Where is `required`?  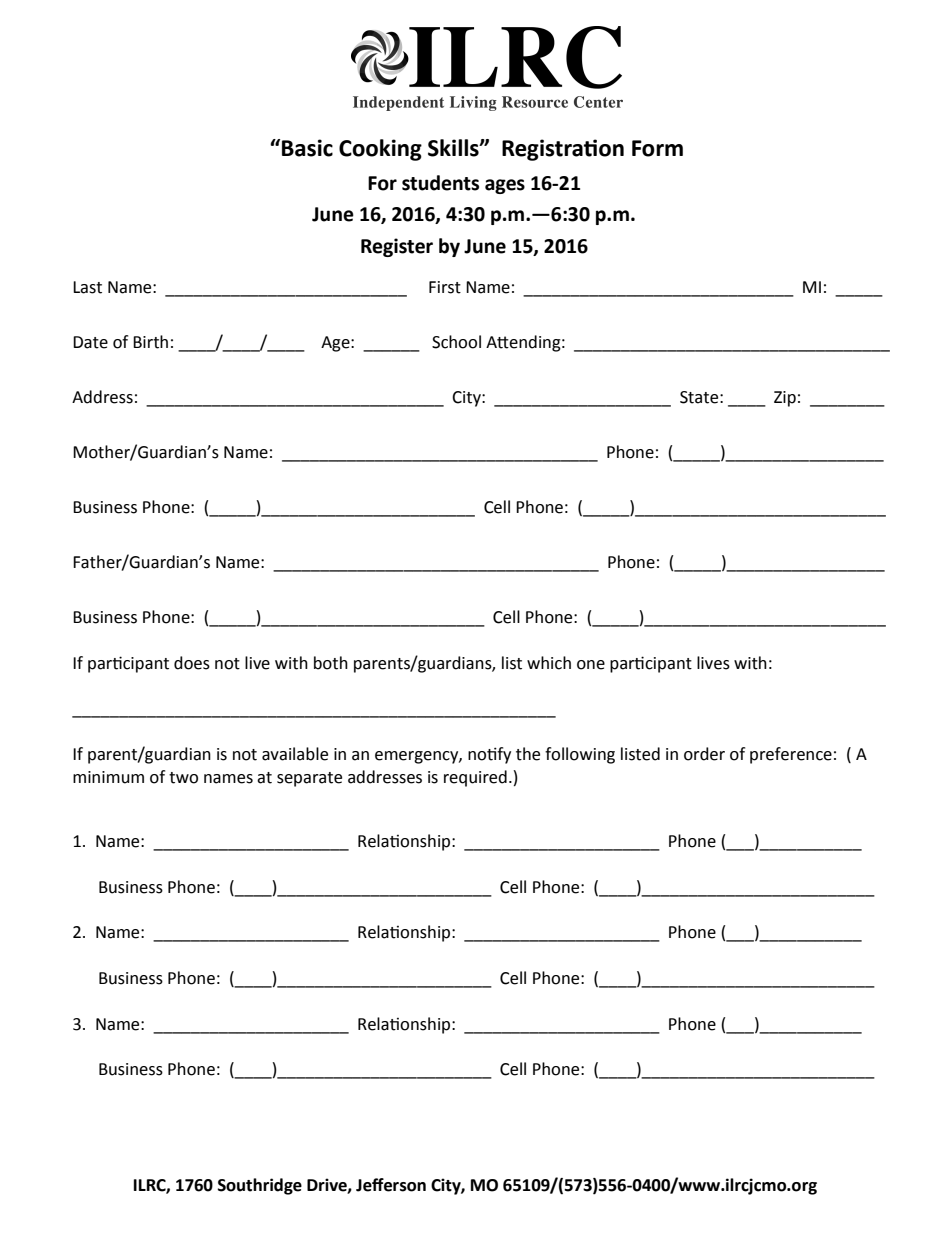 required is located at coordinates (475, 778).
